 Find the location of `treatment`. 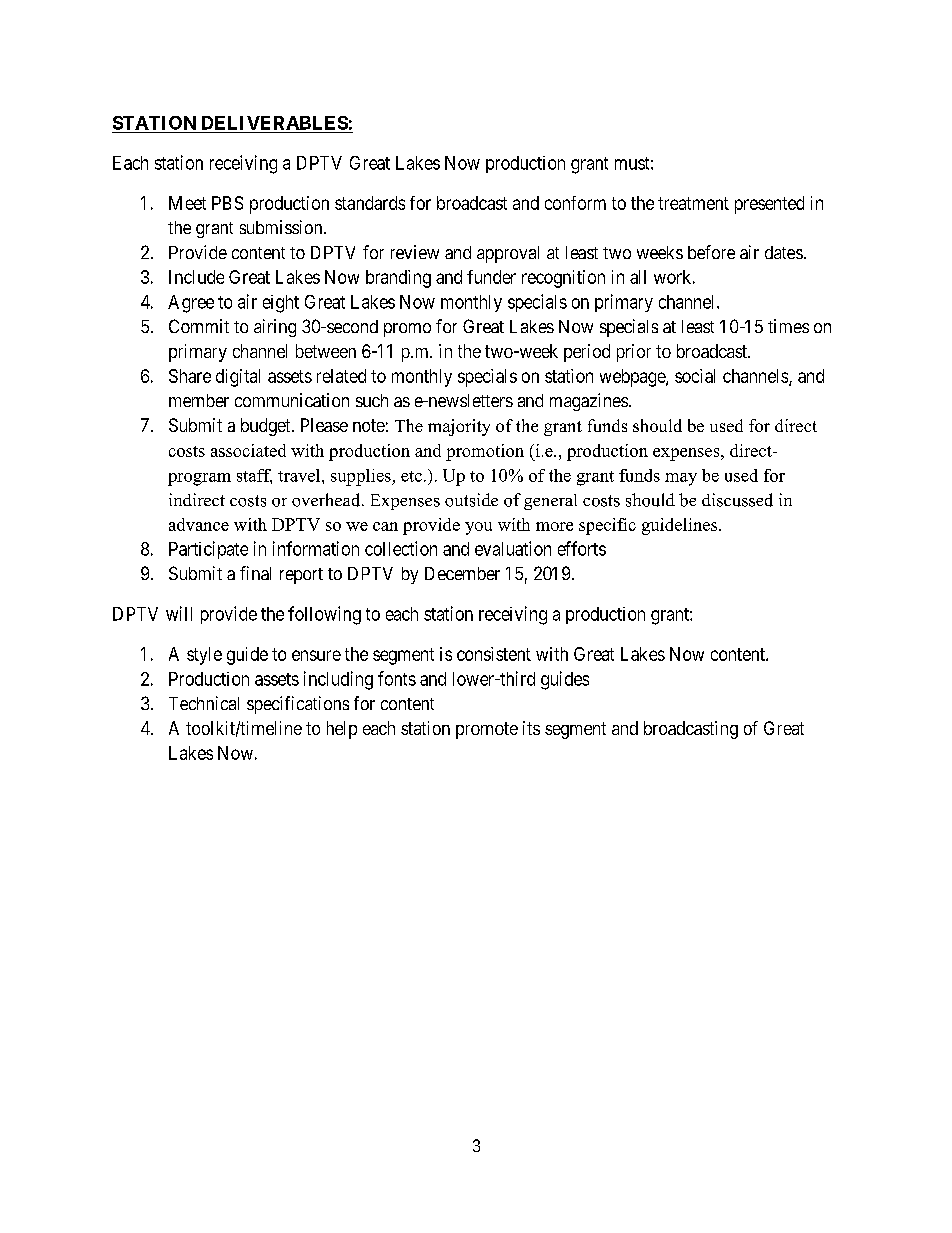

treatment is located at coordinates (693, 203).
